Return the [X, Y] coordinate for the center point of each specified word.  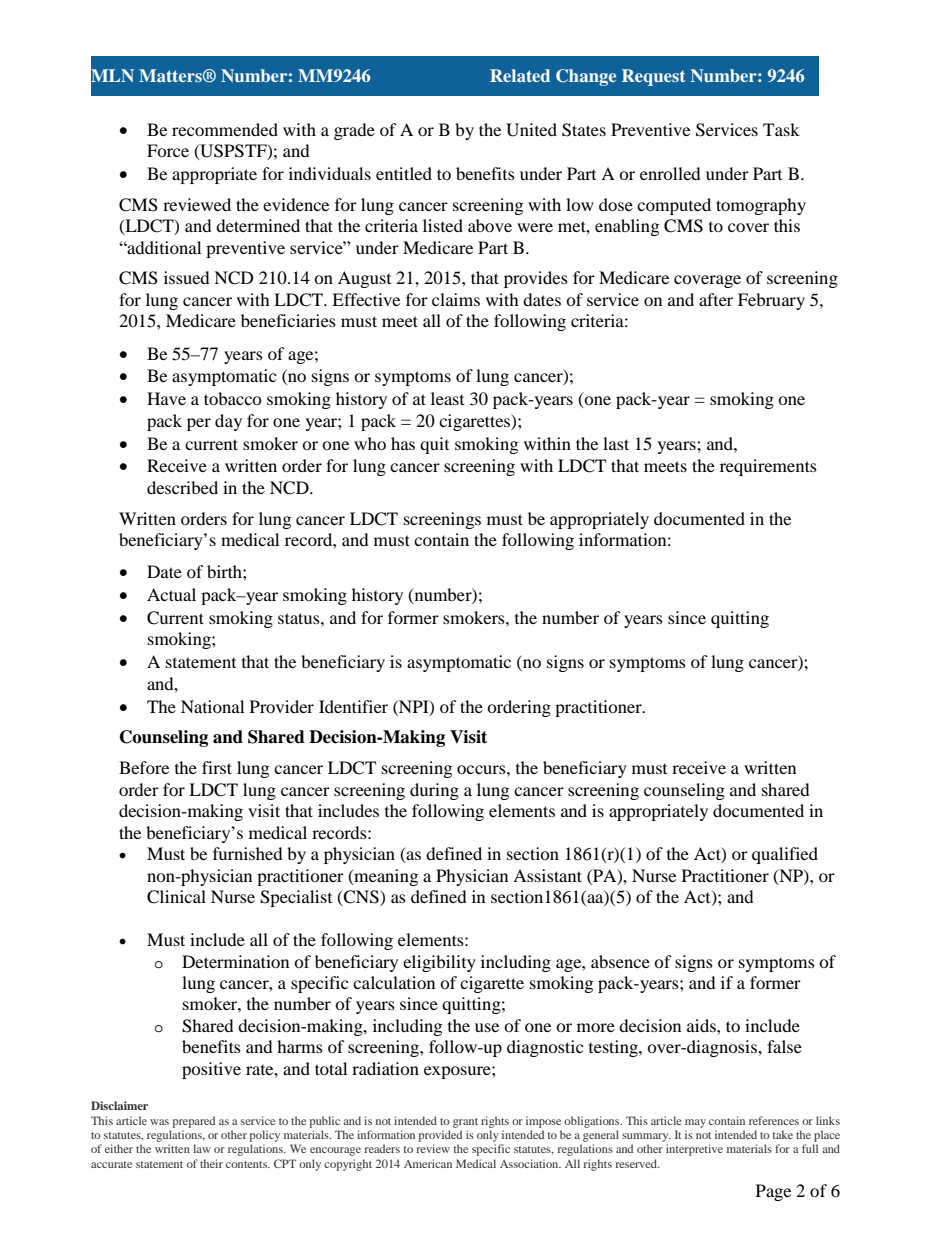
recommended [225, 129]
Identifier [353, 706]
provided [440, 1136]
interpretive [694, 1150]
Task [781, 129]
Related [520, 75]
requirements [768, 467]
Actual [171, 594]
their [211, 1163]
